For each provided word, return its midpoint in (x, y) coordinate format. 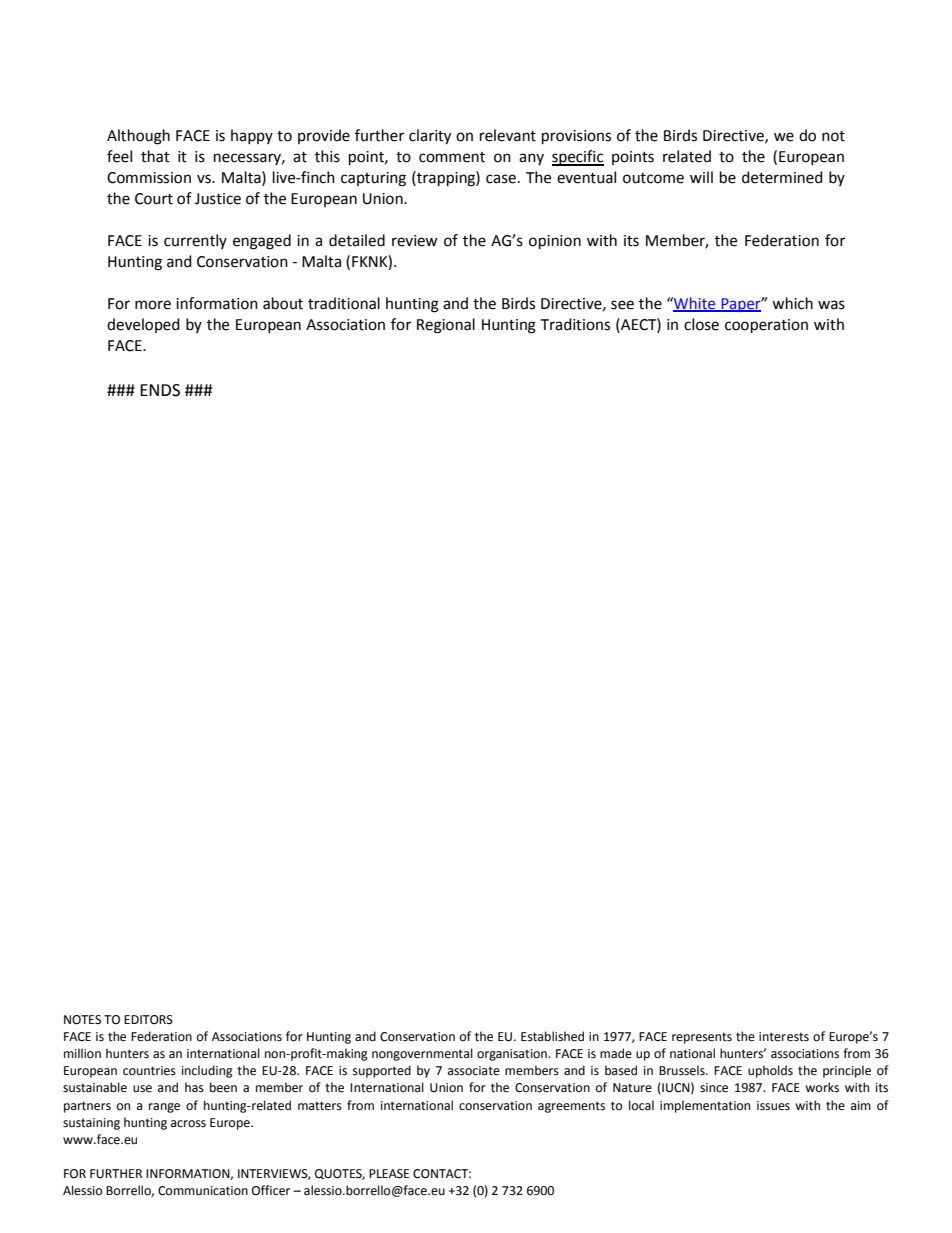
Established (552, 1036)
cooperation (766, 326)
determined (782, 177)
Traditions (575, 324)
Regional (446, 326)
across (188, 1124)
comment (452, 157)
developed (143, 325)
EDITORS (148, 1020)
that (155, 156)
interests (784, 1037)
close (701, 324)
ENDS (160, 390)
